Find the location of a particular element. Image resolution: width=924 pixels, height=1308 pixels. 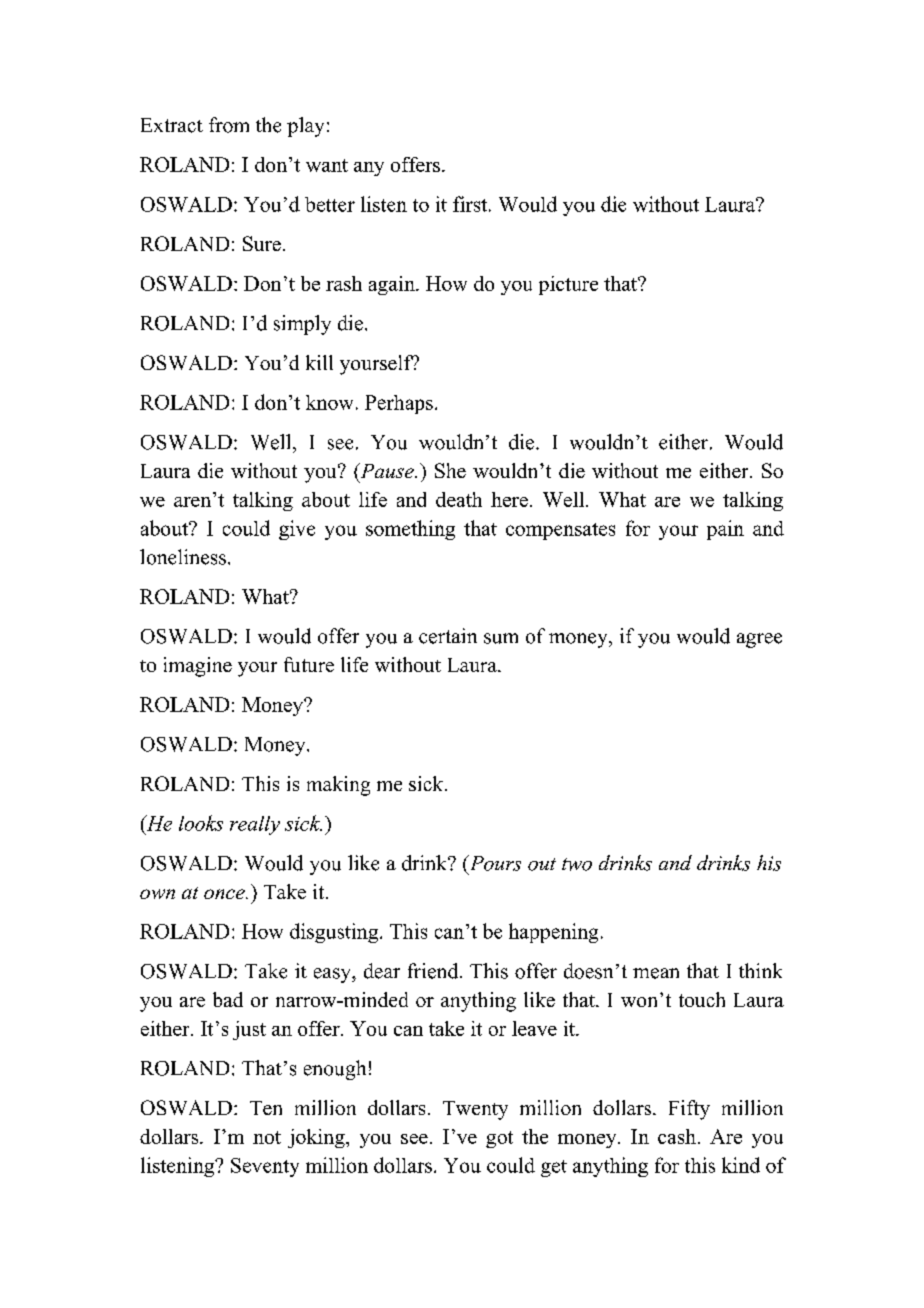

not is located at coordinates (267, 1137).
